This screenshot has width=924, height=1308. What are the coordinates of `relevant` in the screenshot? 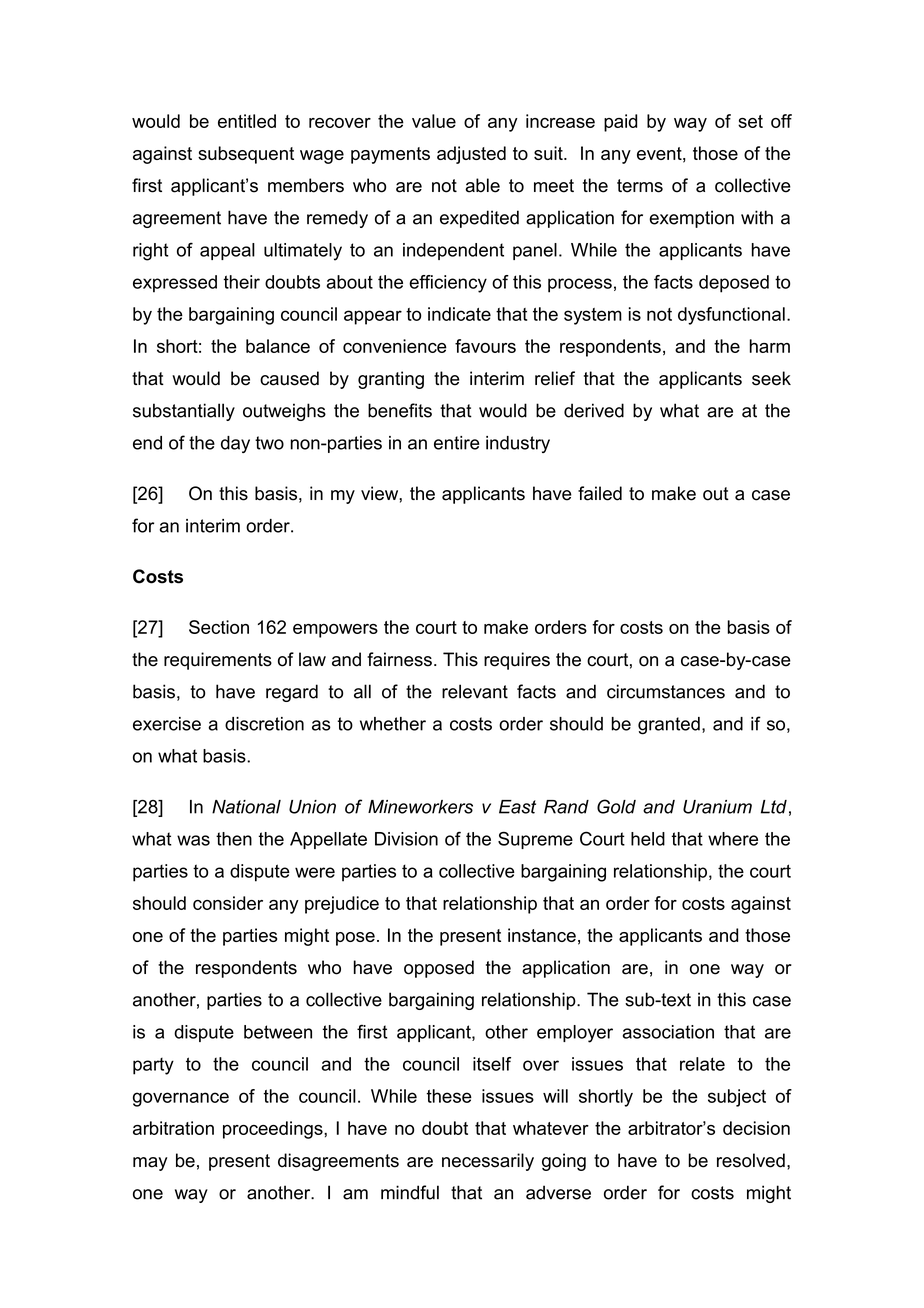 It's located at (475, 691).
